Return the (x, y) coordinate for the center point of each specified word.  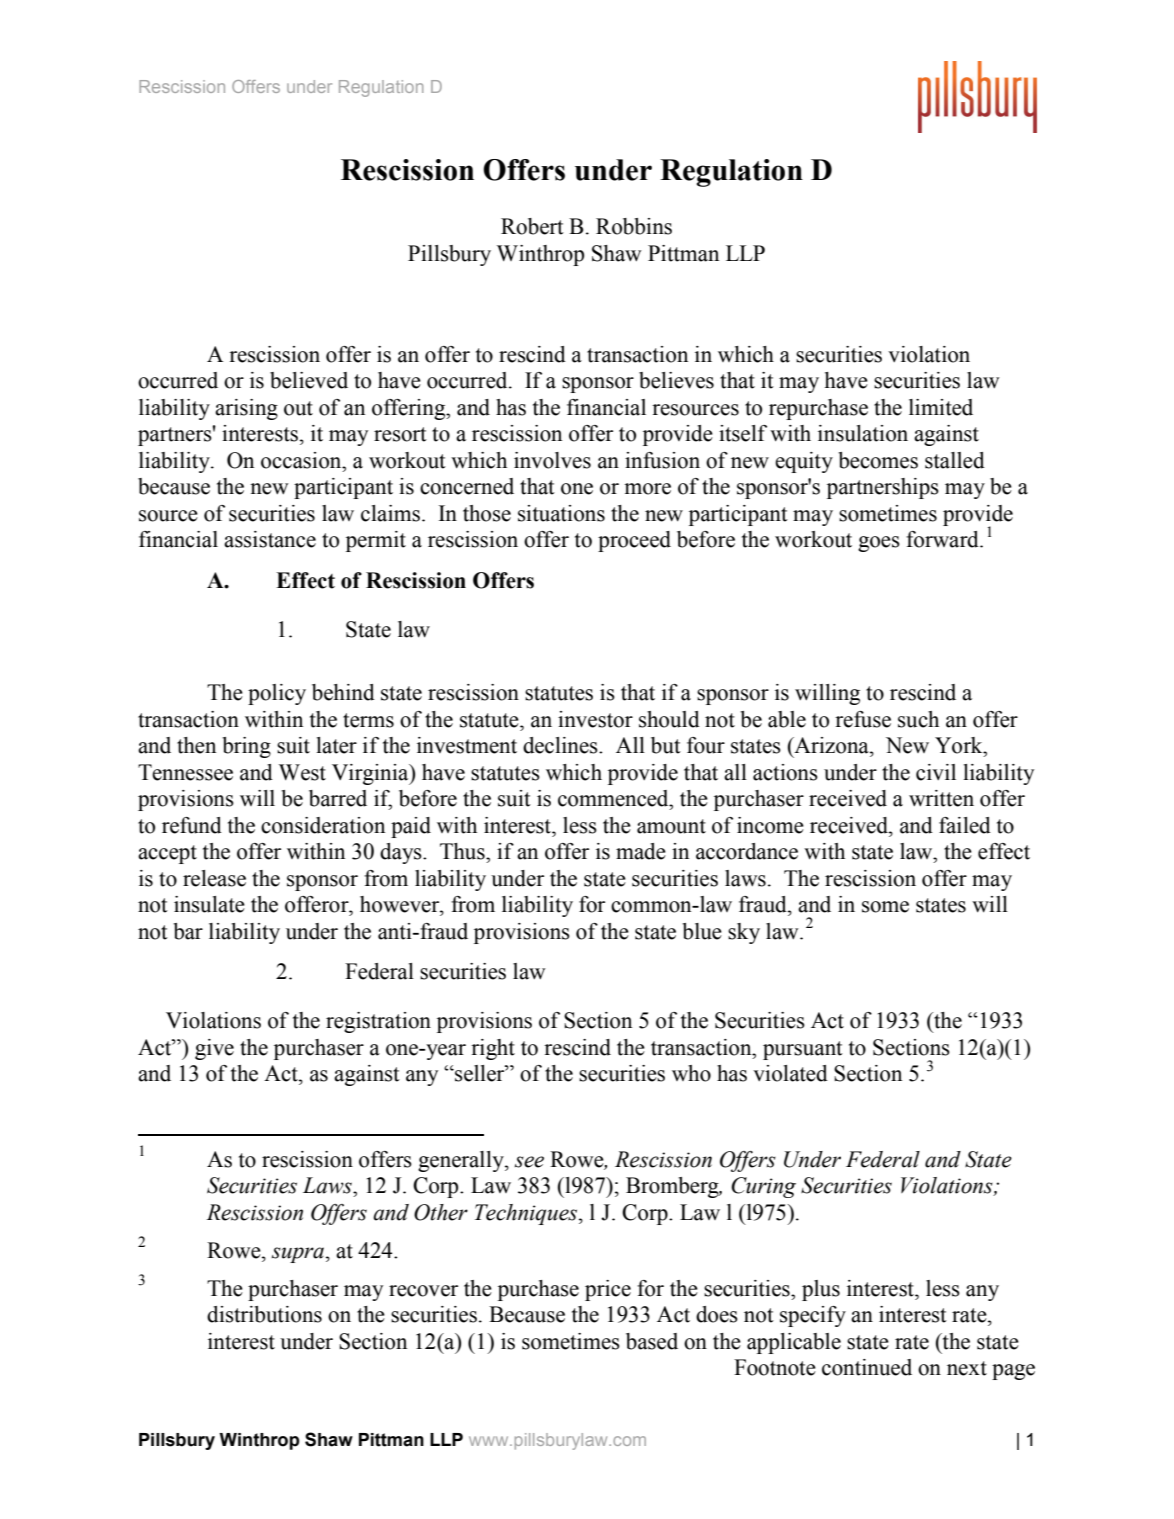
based (652, 1341)
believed (309, 380)
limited (941, 407)
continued (867, 1367)
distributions (264, 1314)
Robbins (634, 226)
